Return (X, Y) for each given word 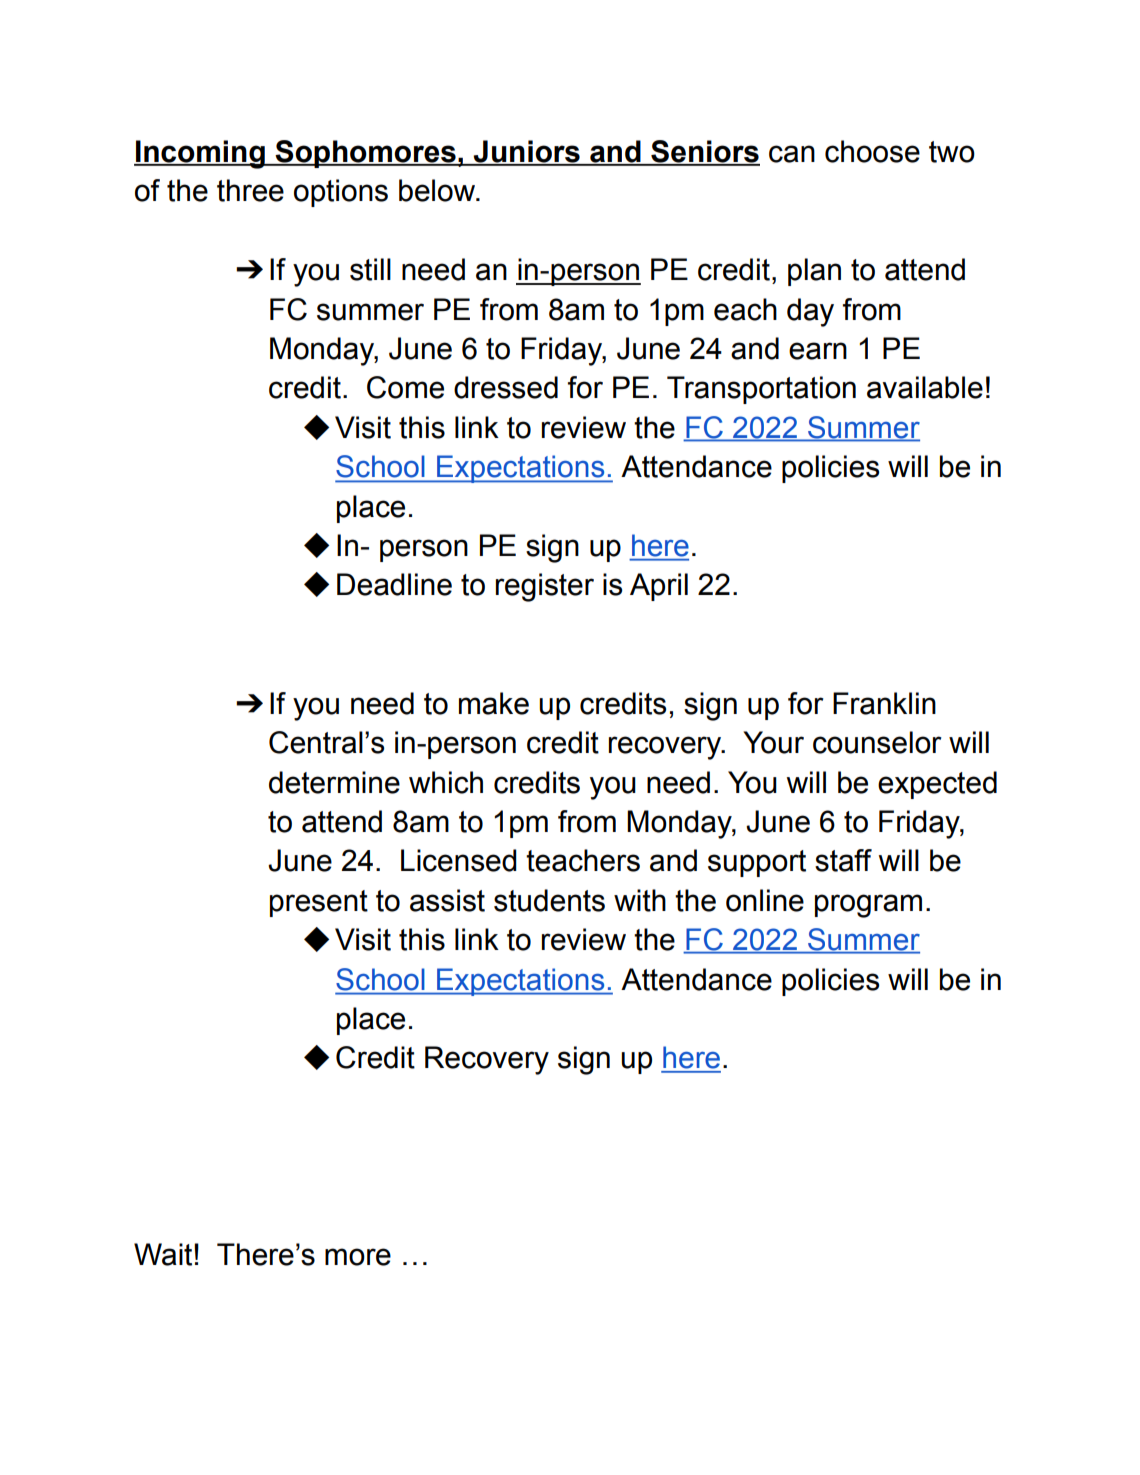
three (250, 190)
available (925, 387)
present (319, 903)
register (545, 587)
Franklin (884, 703)
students (549, 900)
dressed (506, 387)
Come (405, 387)
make (494, 703)
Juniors (527, 152)
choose (872, 151)
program (868, 906)
